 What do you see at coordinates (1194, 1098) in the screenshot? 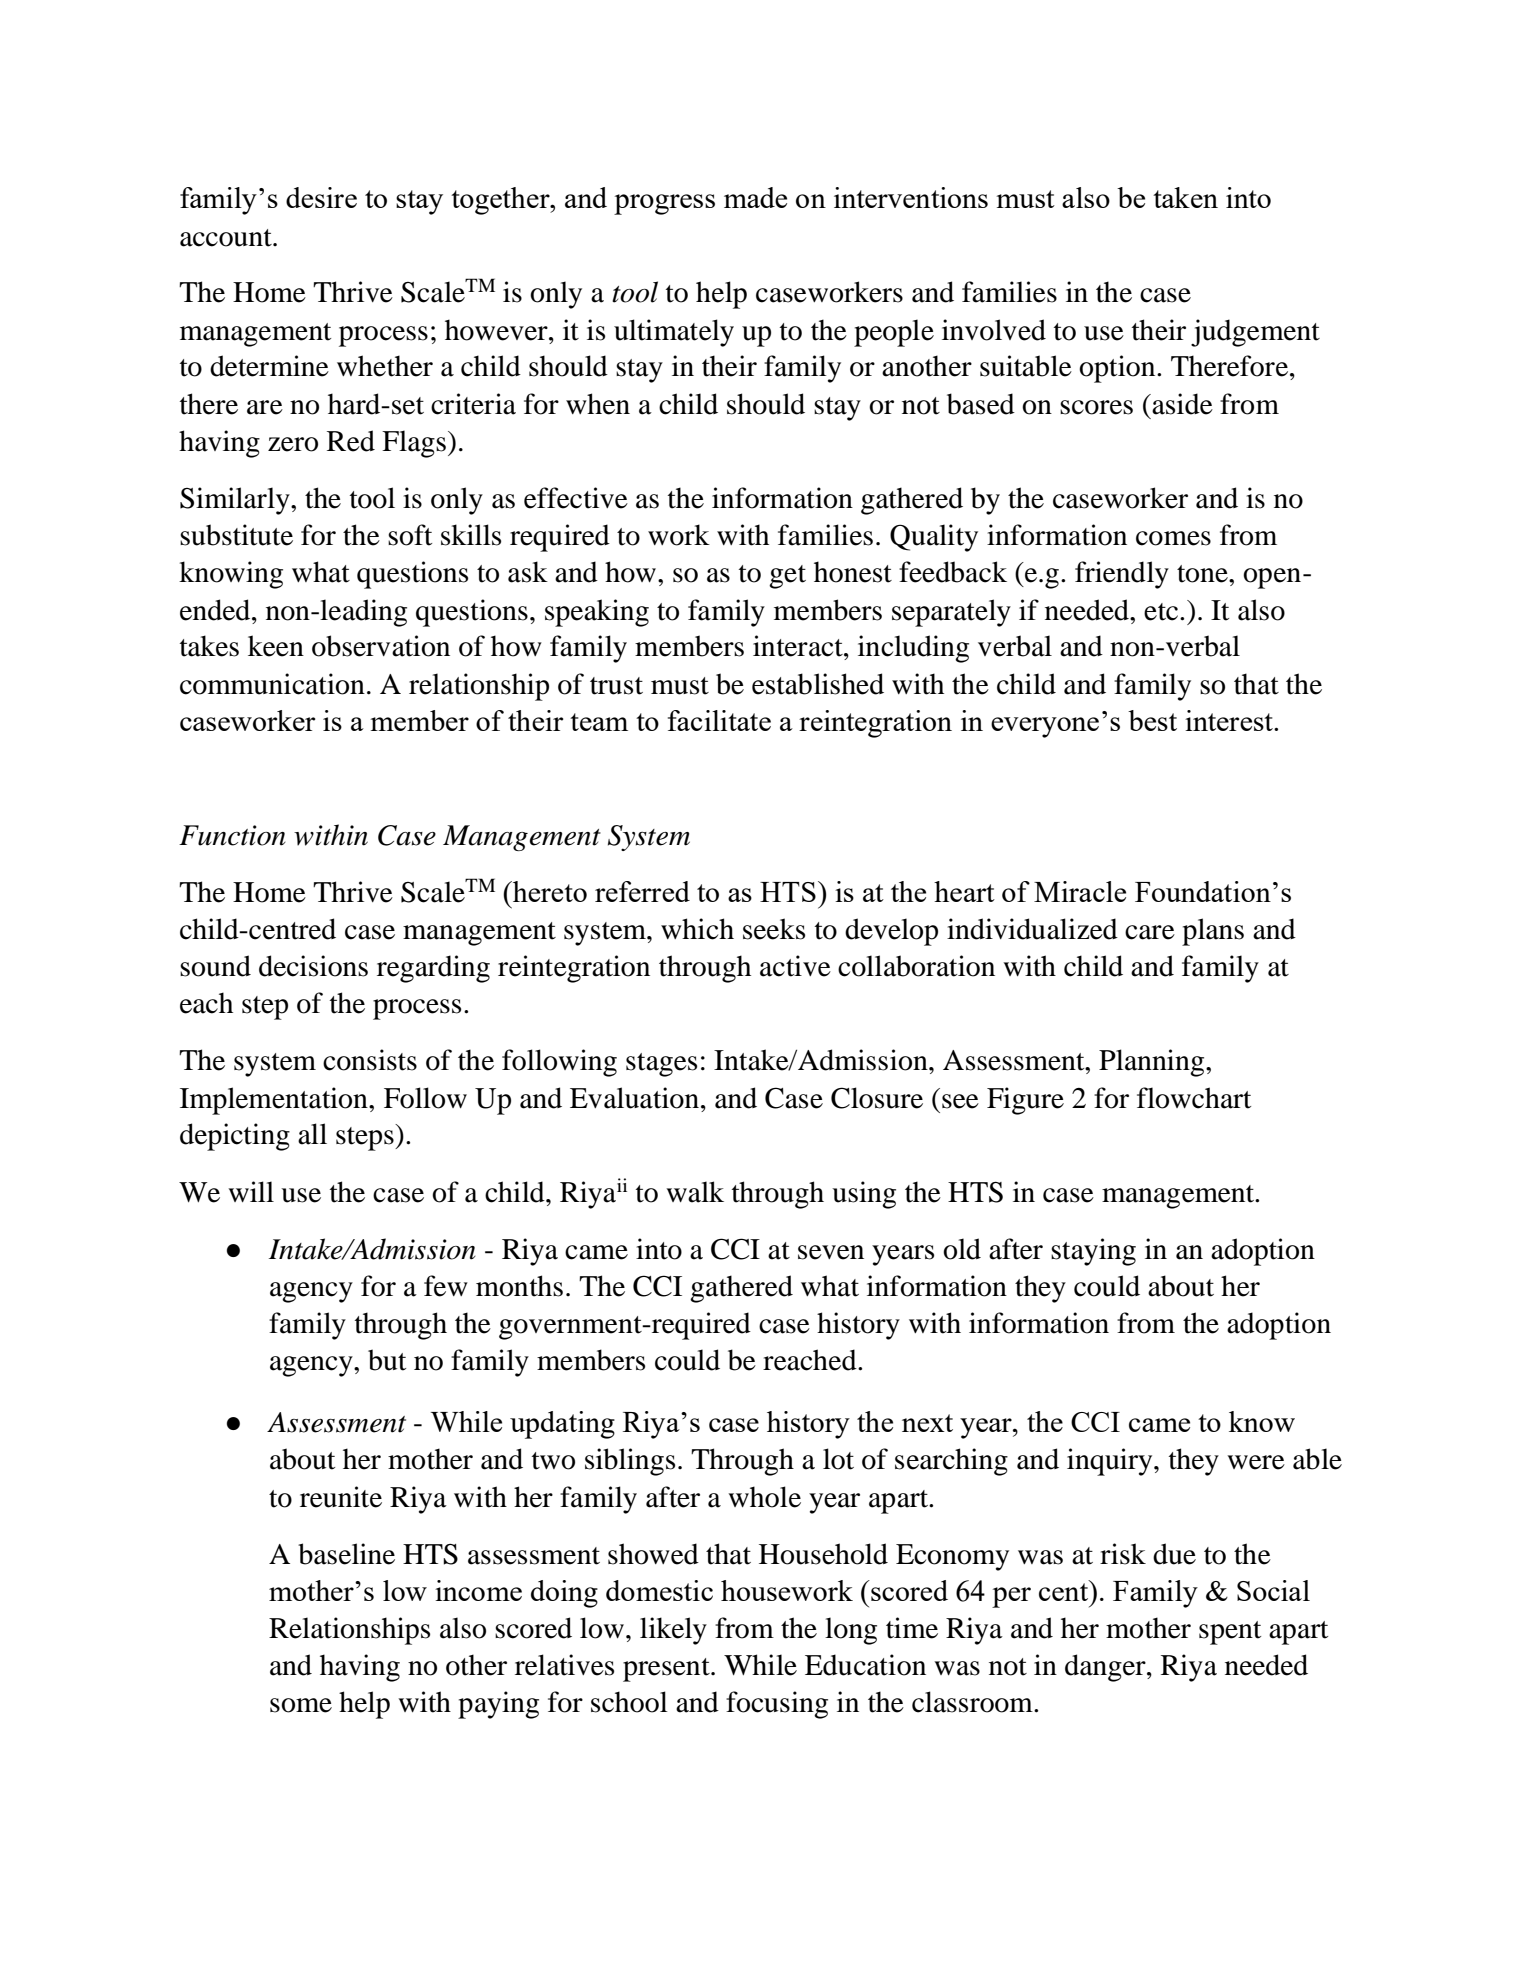
I see `flowchart` at bounding box center [1194, 1098].
